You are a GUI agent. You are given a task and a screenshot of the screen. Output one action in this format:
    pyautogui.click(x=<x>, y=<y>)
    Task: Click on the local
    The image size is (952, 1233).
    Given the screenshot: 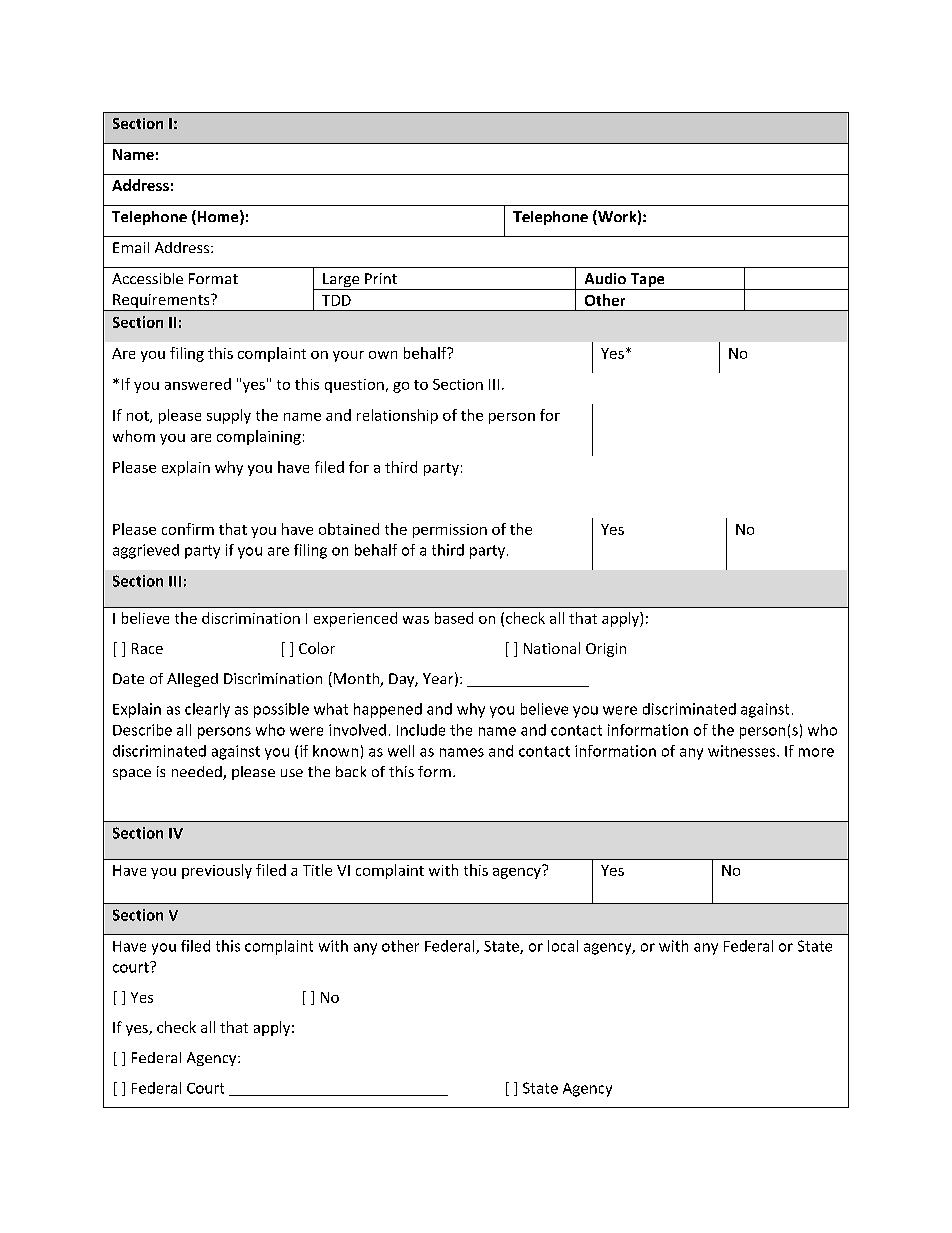 What is the action you would take?
    pyautogui.click(x=563, y=946)
